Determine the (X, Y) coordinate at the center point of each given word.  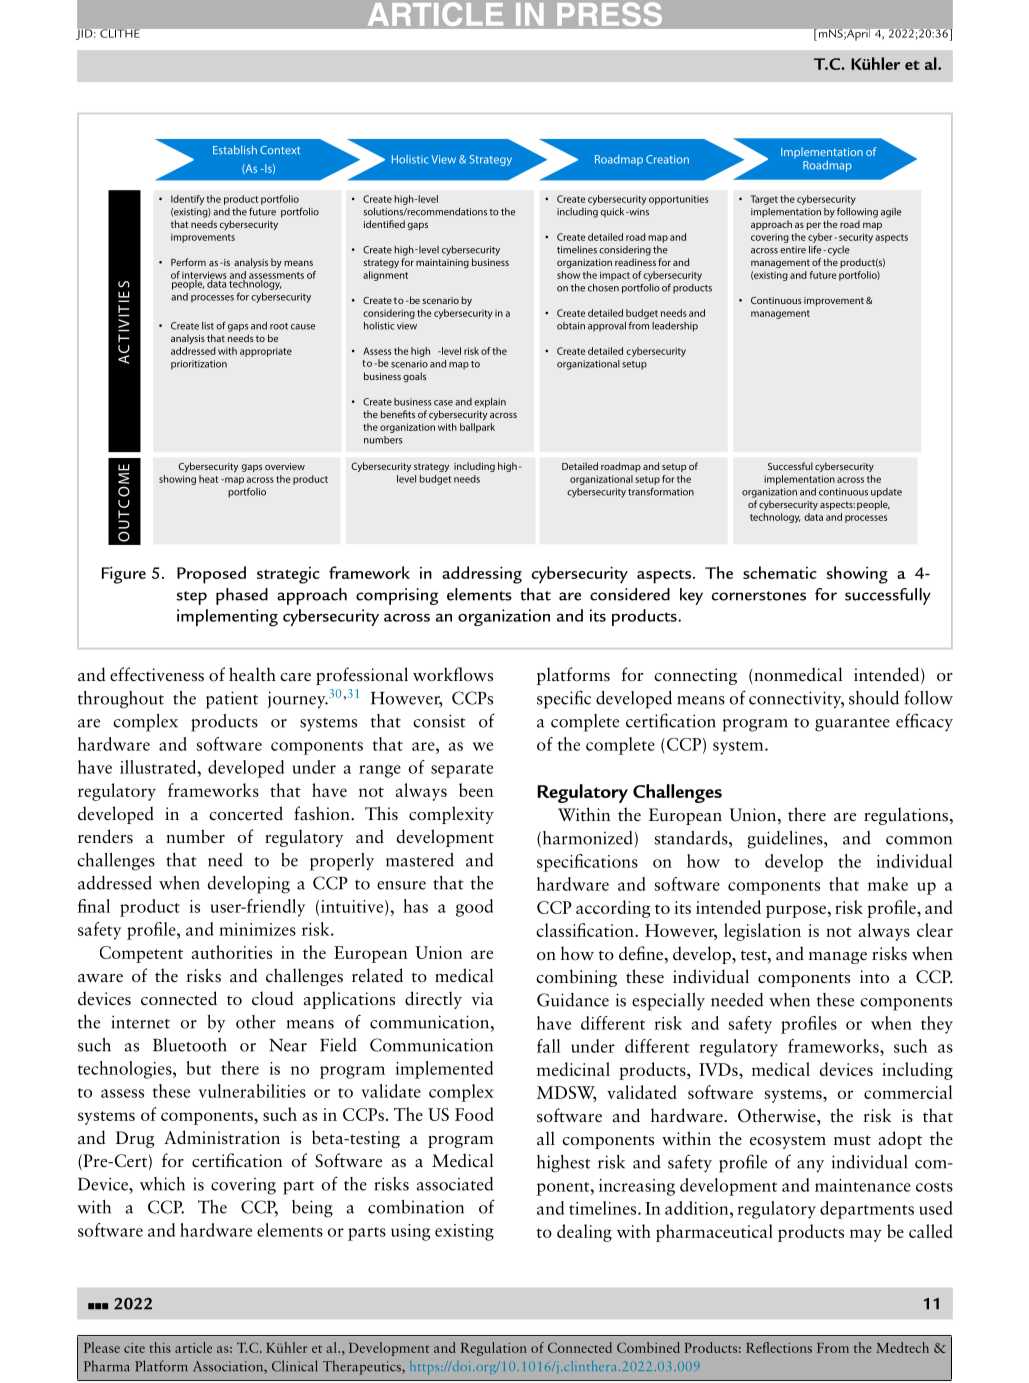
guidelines (786, 840)
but (199, 1068)
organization (504, 617)
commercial (908, 1092)
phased (242, 596)
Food (474, 1114)
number (195, 836)
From (833, 1348)
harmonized (586, 839)
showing (857, 575)
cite (134, 1348)
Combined (648, 1347)
